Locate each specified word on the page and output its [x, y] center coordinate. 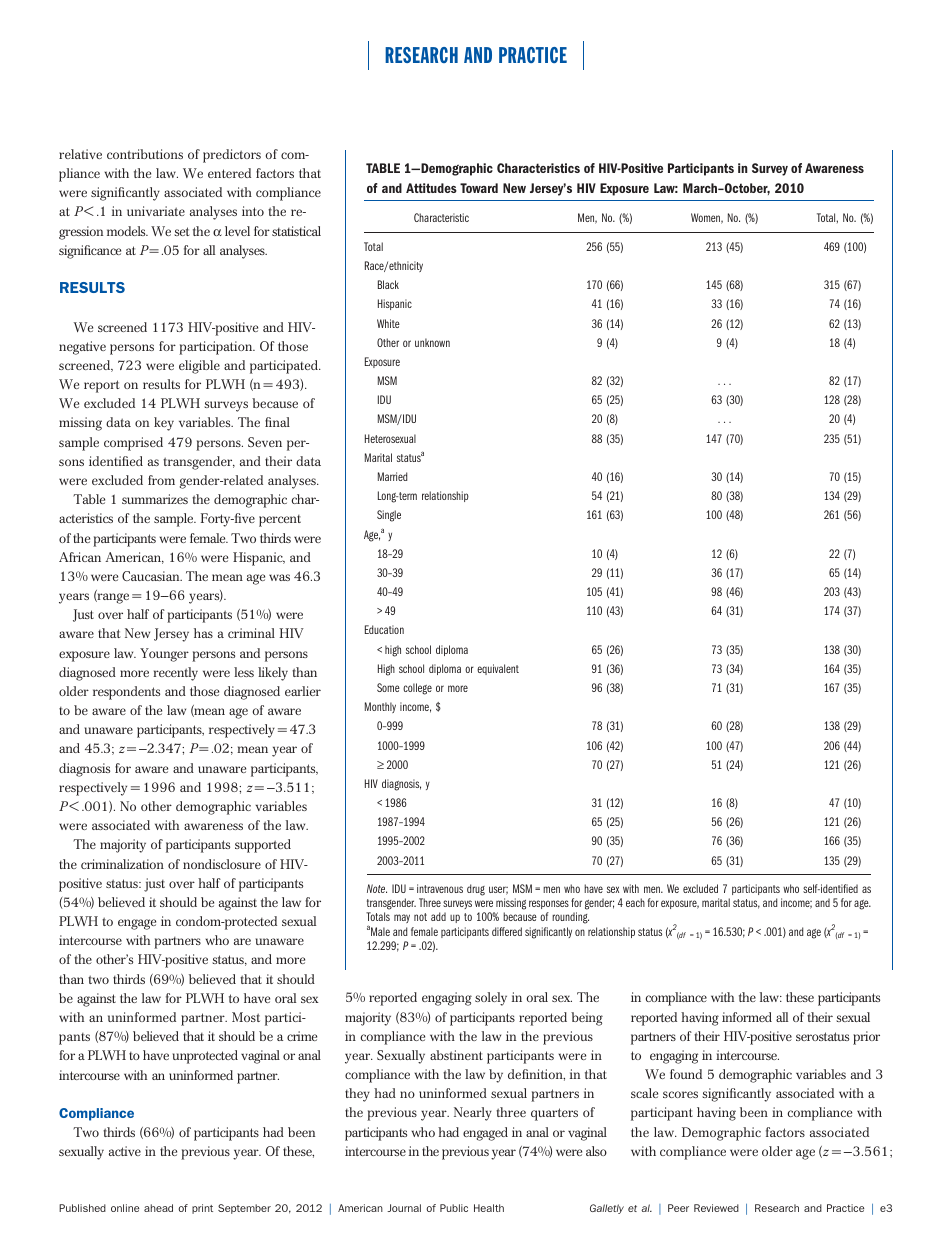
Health [489, 1208]
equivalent [498, 669]
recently [175, 674]
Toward [479, 188]
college [417, 689]
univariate [156, 211]
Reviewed [716, 1208]
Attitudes [431, 188]
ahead [158, 1208]
